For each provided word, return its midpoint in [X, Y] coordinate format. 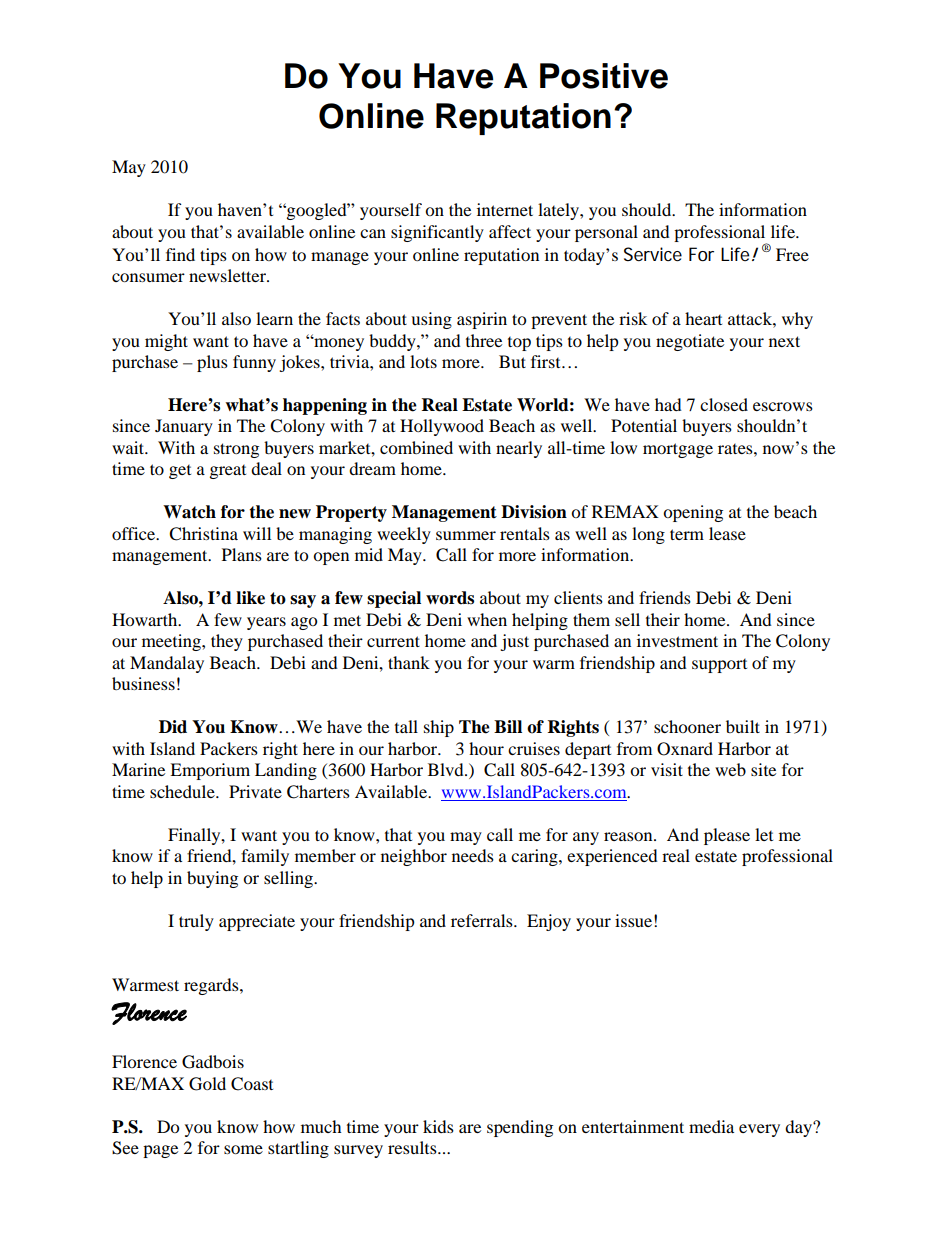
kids [438, 1126]
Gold [207, 1084]
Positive [604, 76]
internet [505, 209]
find [180, 254]
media [711, 1126]
